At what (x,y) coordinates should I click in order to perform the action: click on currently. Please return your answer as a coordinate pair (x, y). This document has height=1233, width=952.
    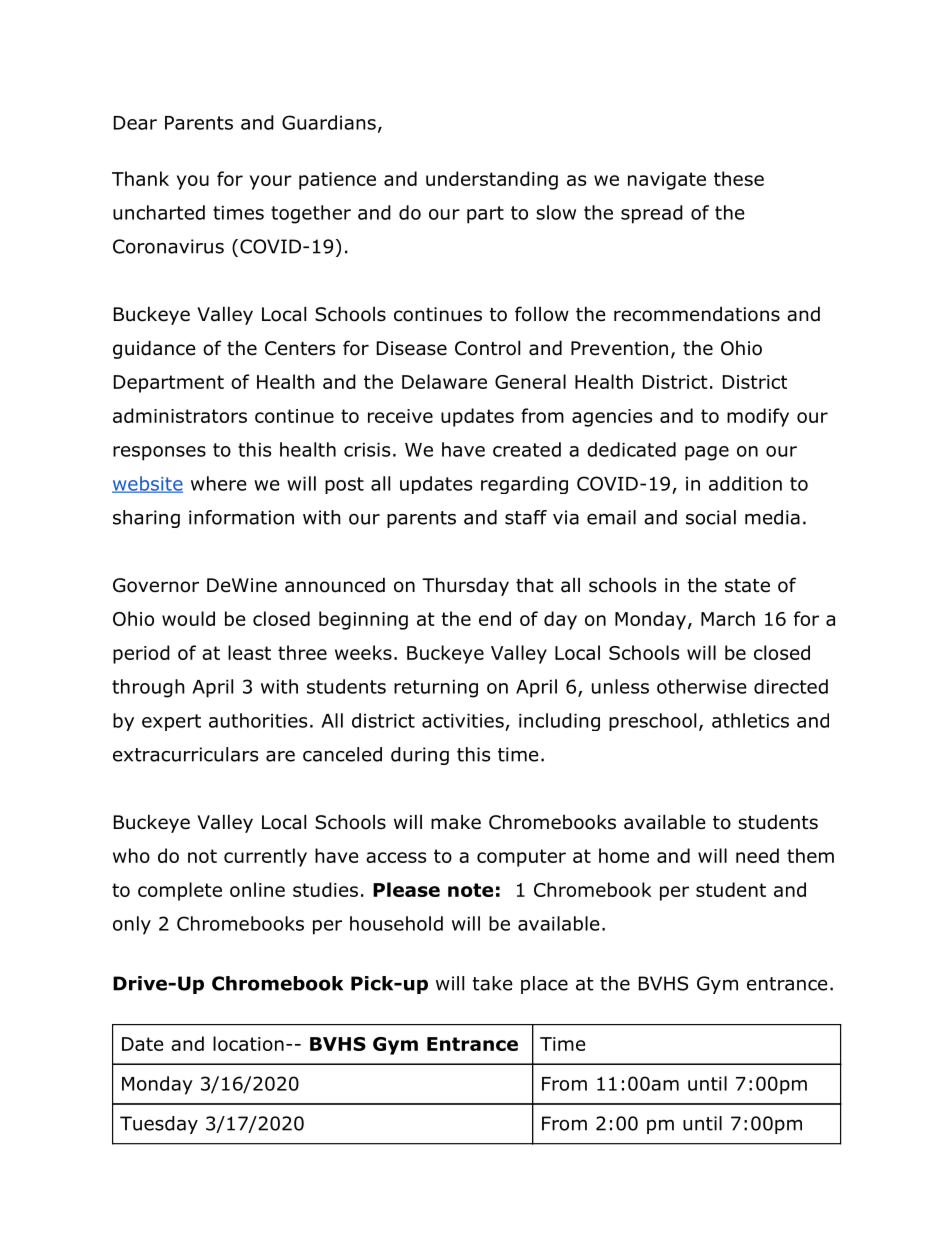
    Looking at the image, I should click on (265, 857).
